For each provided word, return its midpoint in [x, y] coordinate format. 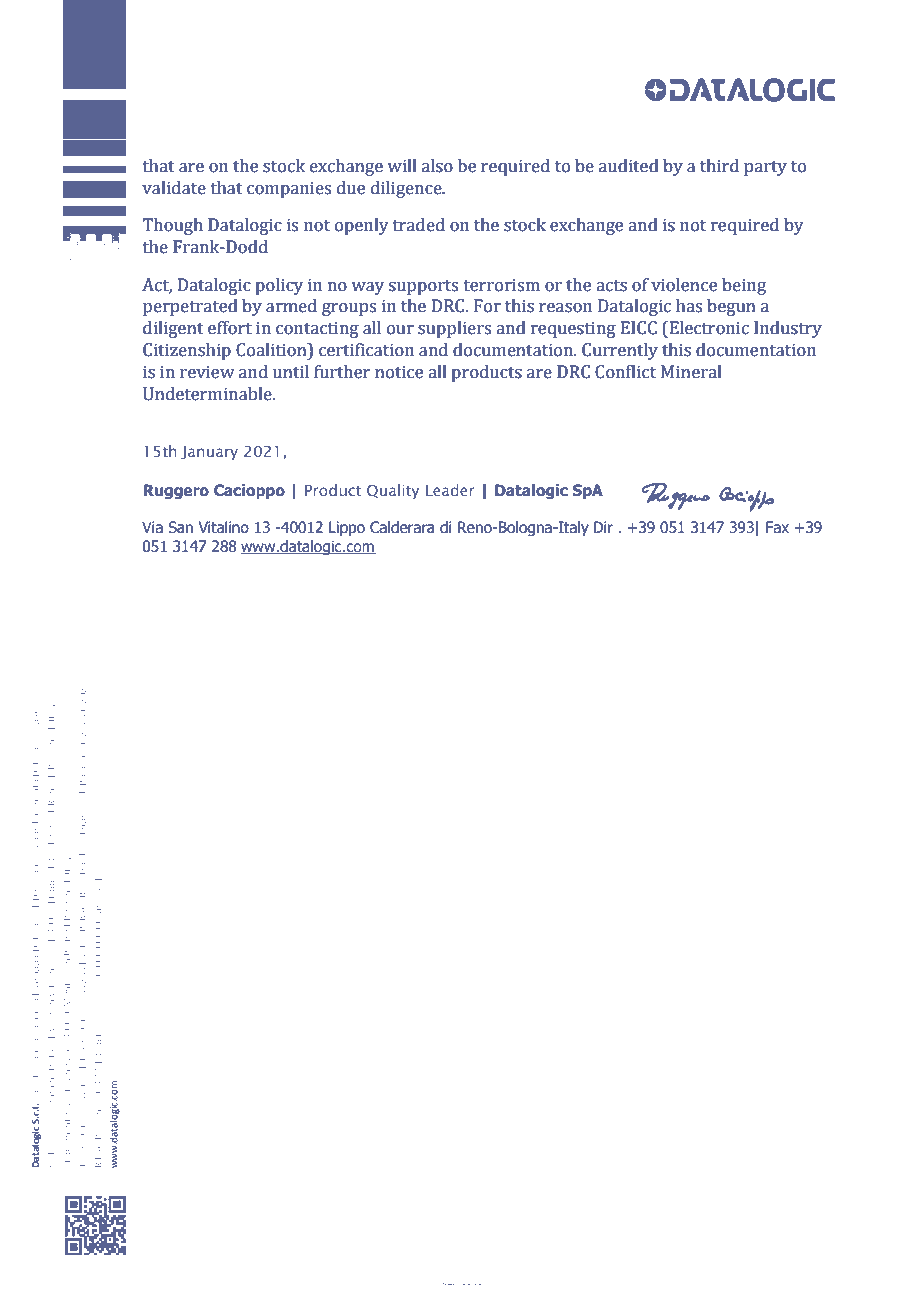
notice [399, 372]
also [437, 166]
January [209, 453]
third [719, 166]
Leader [450, 490]
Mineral [691, 372]
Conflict [625, 372]
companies [289, 189]
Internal [476, 1284]
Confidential [463, 1284]
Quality [393, 491]
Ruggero [176, 491]
